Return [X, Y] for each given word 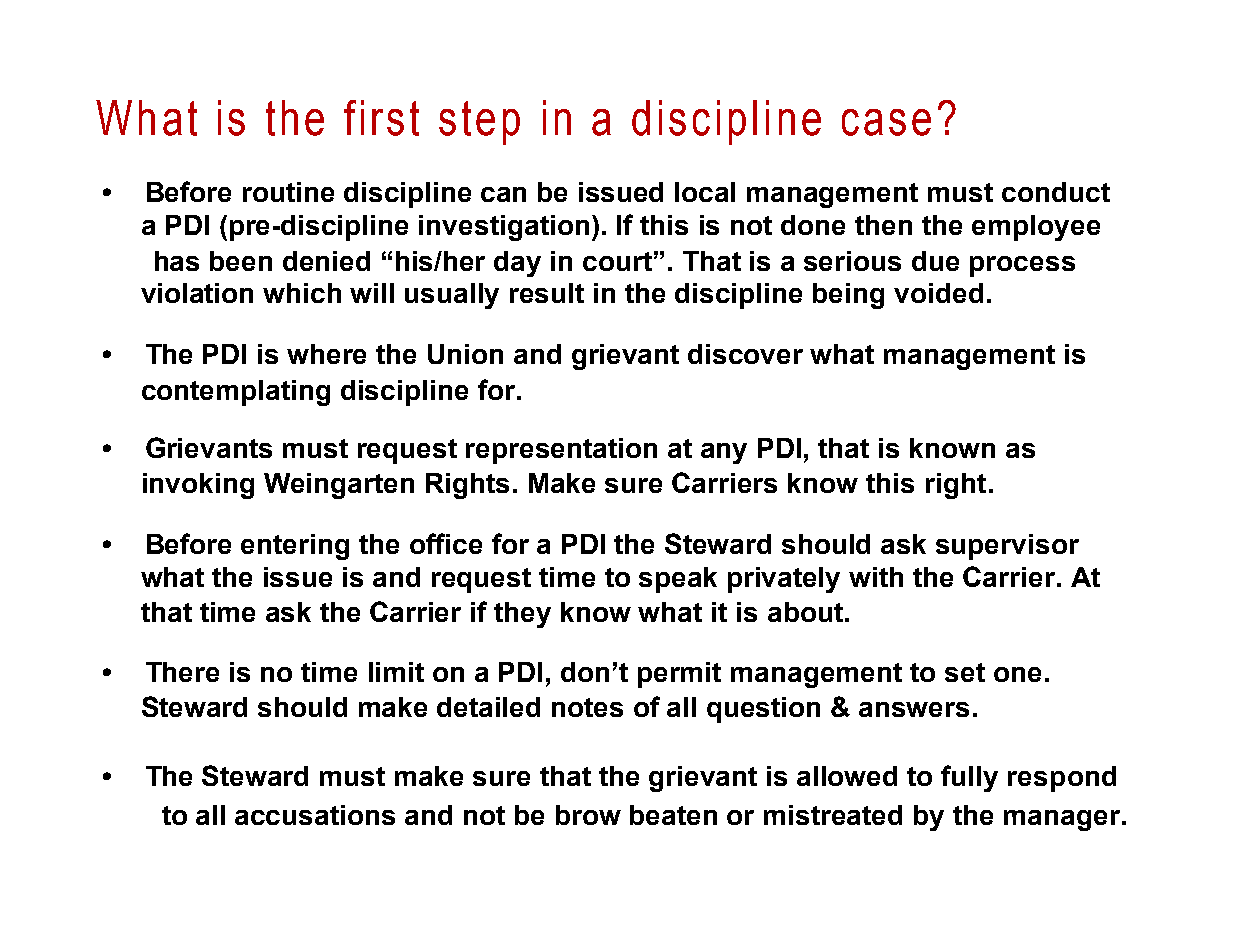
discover [745, 354]
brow [588, 815]
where [326, 354]
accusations [315, 815]
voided [938, 293]
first [381, 118]
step [479, 123]
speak [678, 580]
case [886, 122]
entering [295, 547]
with [876, 577]
